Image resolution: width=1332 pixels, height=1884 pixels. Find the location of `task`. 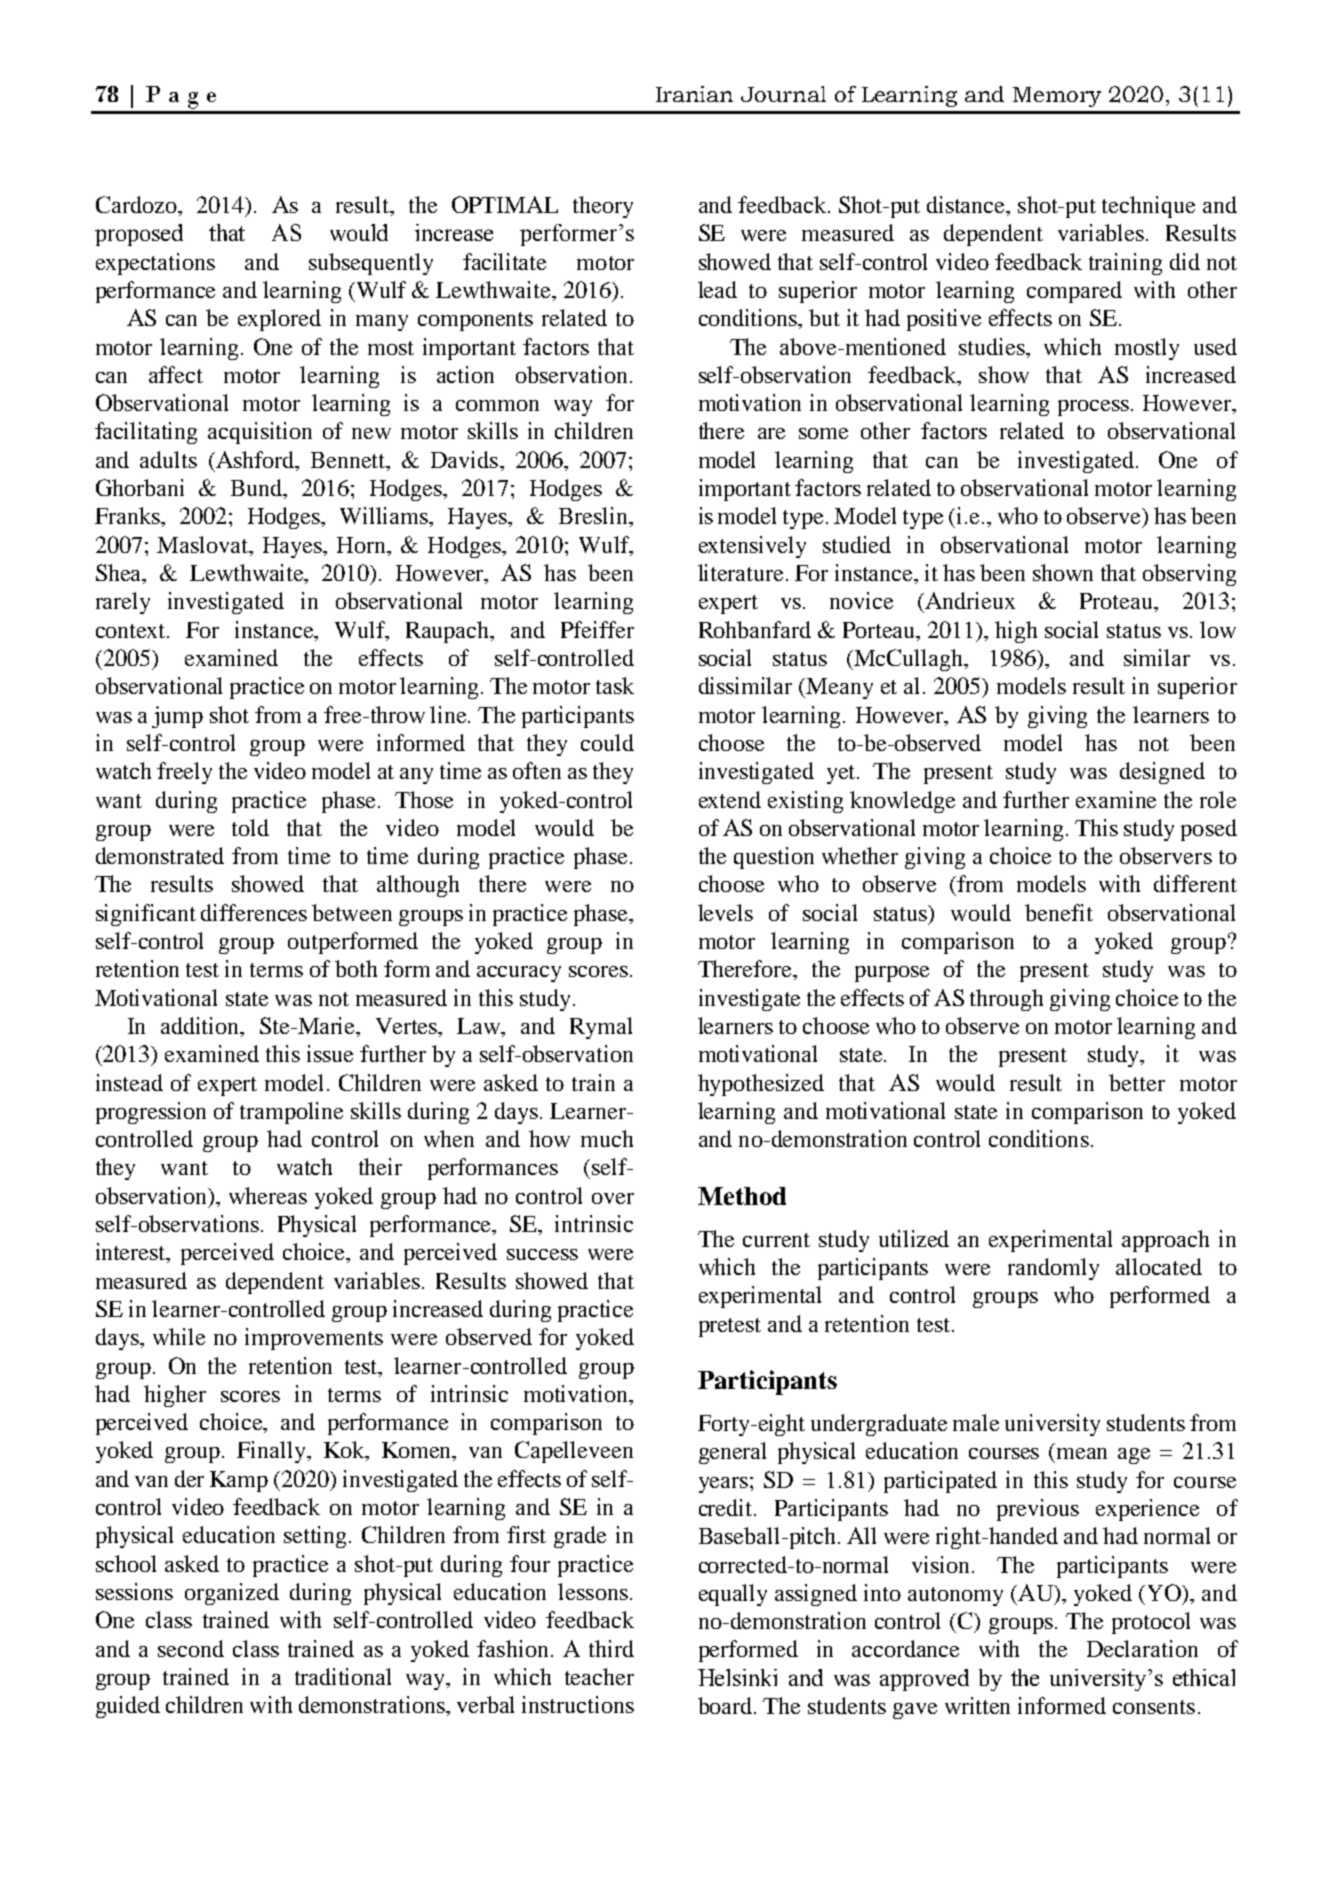

task is located at coordinates (615, 685).
